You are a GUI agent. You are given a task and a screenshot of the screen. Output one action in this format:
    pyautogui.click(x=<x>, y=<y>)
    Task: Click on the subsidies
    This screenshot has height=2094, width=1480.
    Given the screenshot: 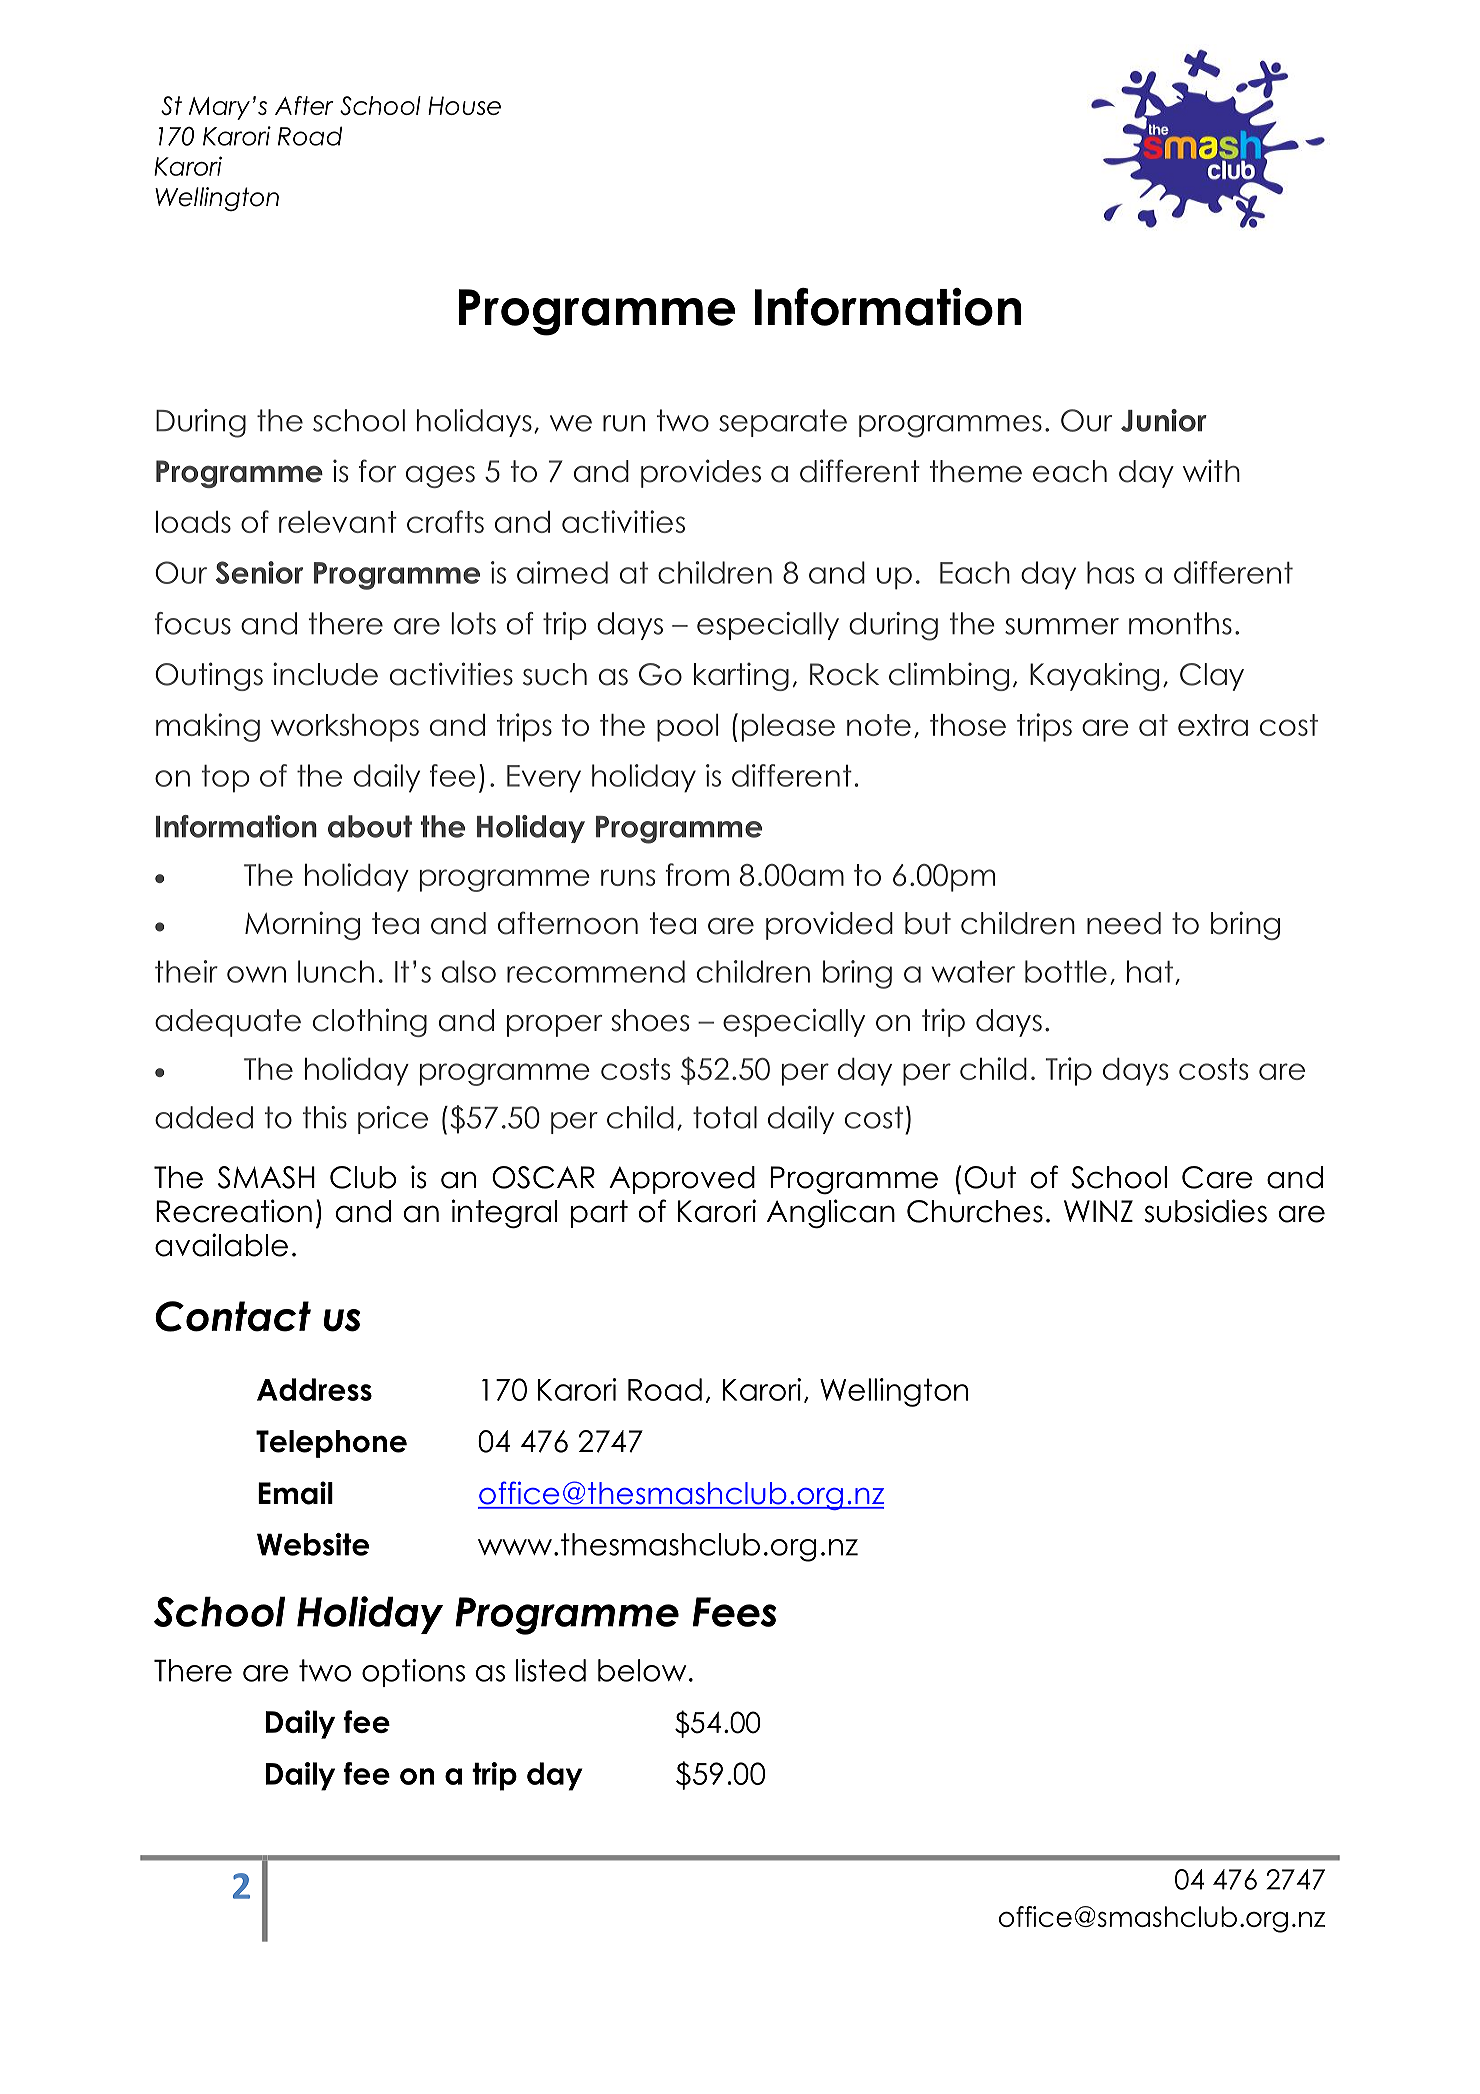 What is the action you would take?
    pyautogui.click(x=1206, y=1211)
